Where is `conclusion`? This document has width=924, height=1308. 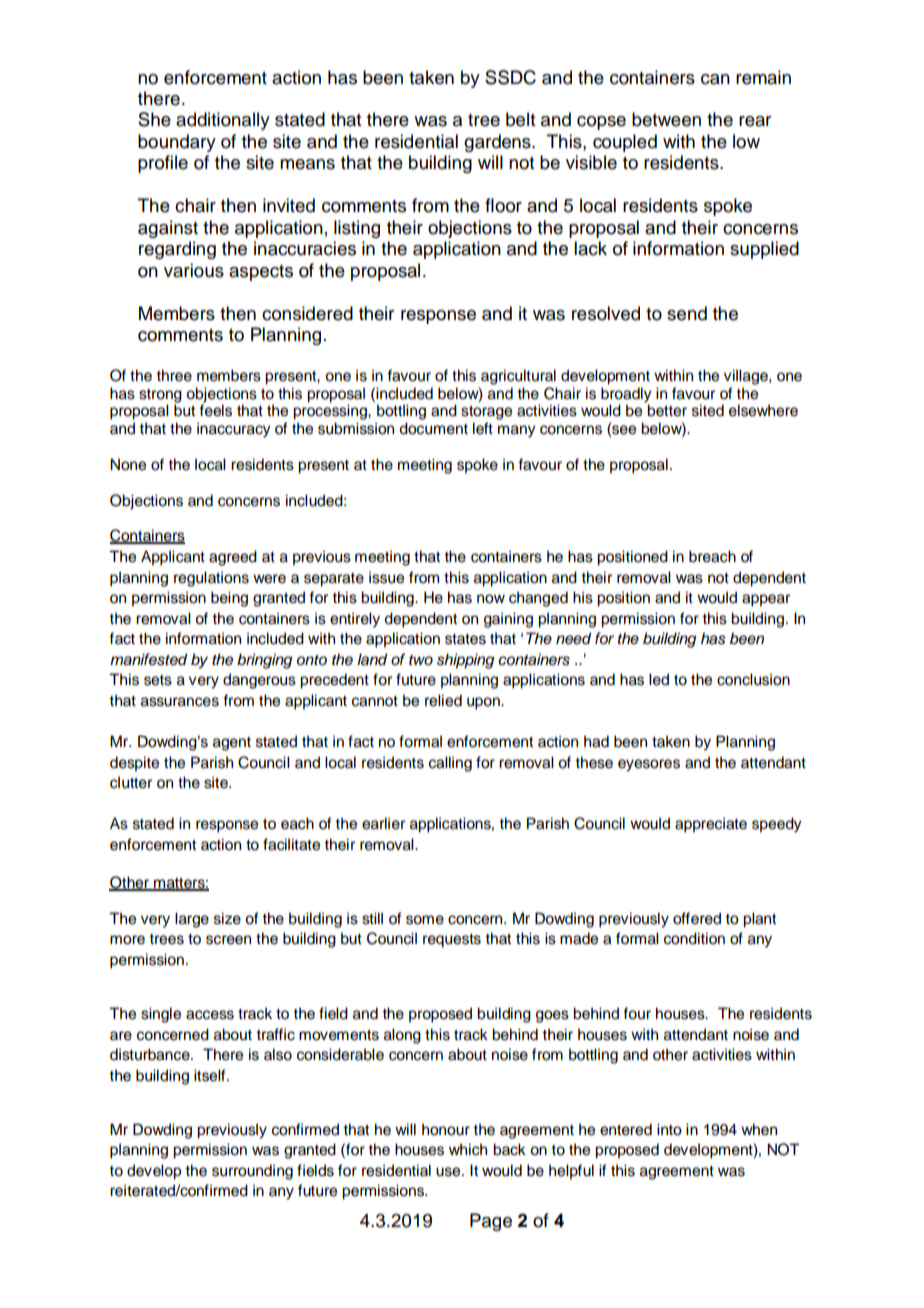 conclusion is located at coordinates (753, 679).
